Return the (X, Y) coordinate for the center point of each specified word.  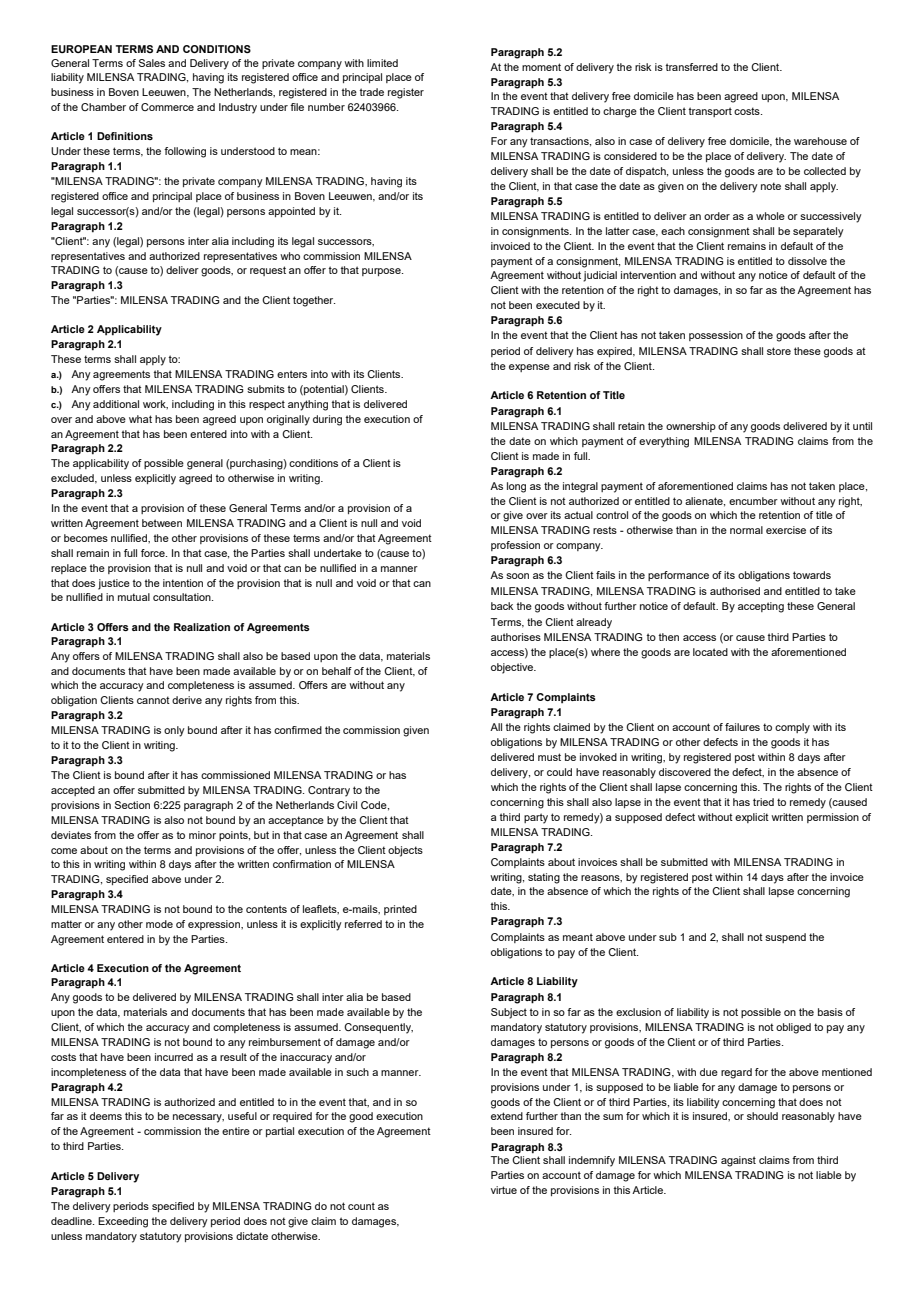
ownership (691, 427)
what (140, 419)
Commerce (167, 107)
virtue (504, 1190)
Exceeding (123, 1222)
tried (763, 802)
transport (710, 112)
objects (405, 851)
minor (202, 835)
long (516, 487)
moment (541, 67)
